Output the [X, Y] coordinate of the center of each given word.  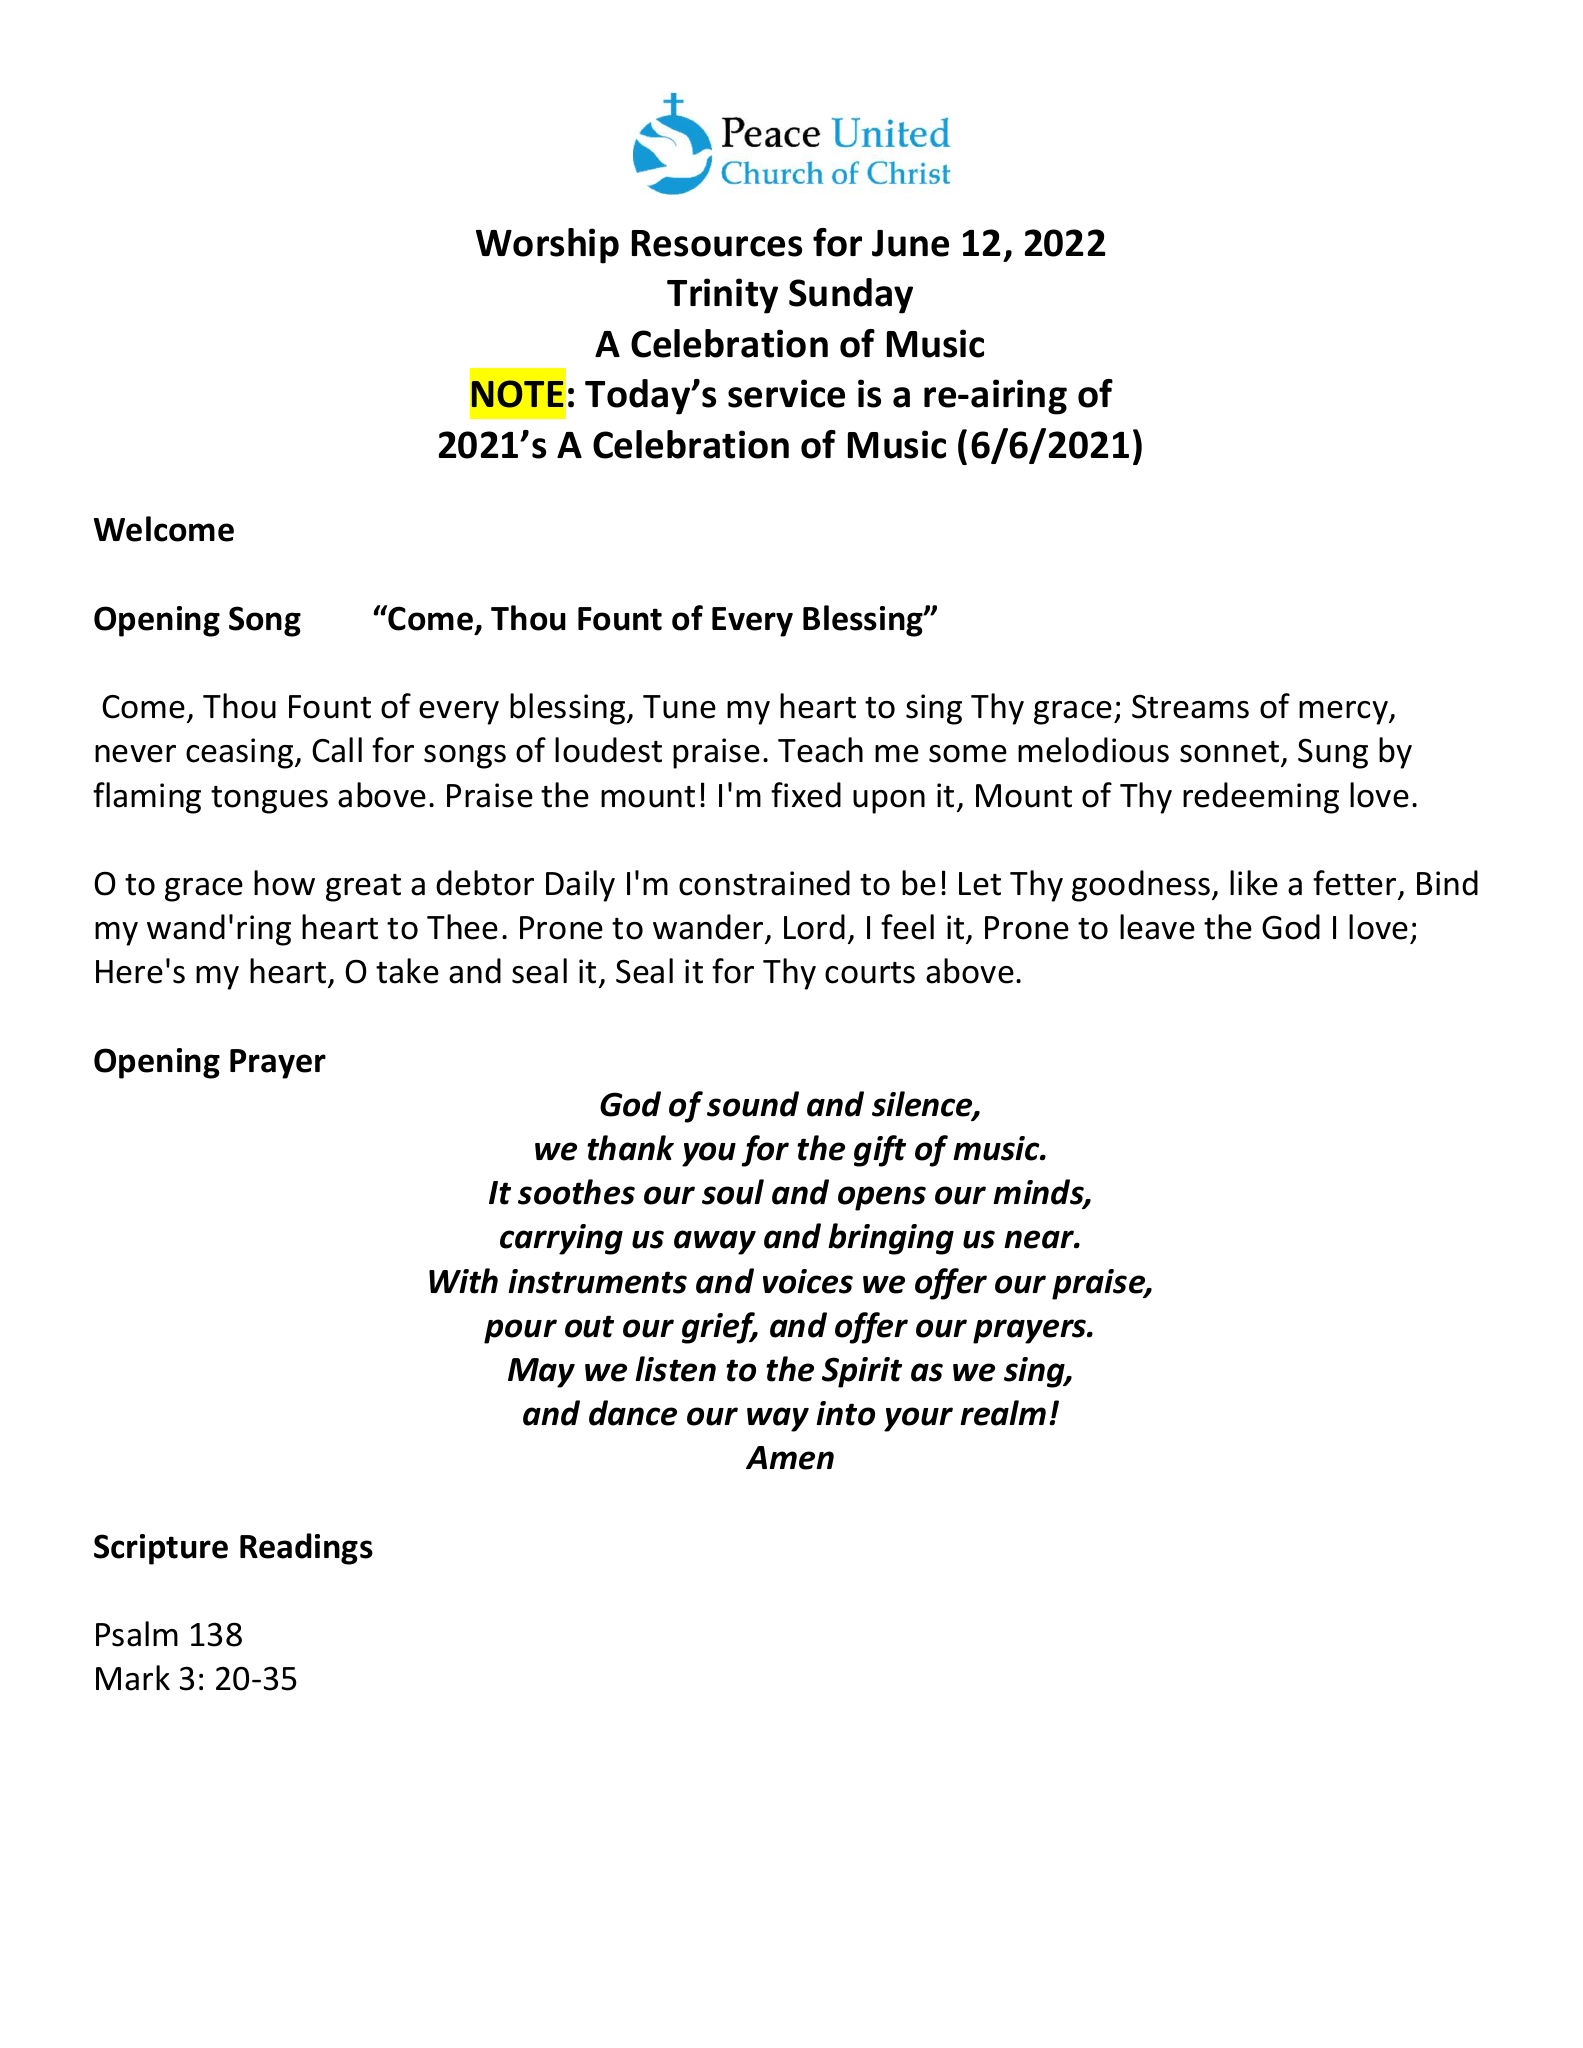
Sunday [851, 296]
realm [1003, 1413]
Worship [547, 246]
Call [337, 750]
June [910, 243]
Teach [820, 750]
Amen [790, 1458]
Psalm [137, 1634]
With [463, 1281]
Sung [1333, 753]
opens [882, 1198]
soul [733, 1192]
